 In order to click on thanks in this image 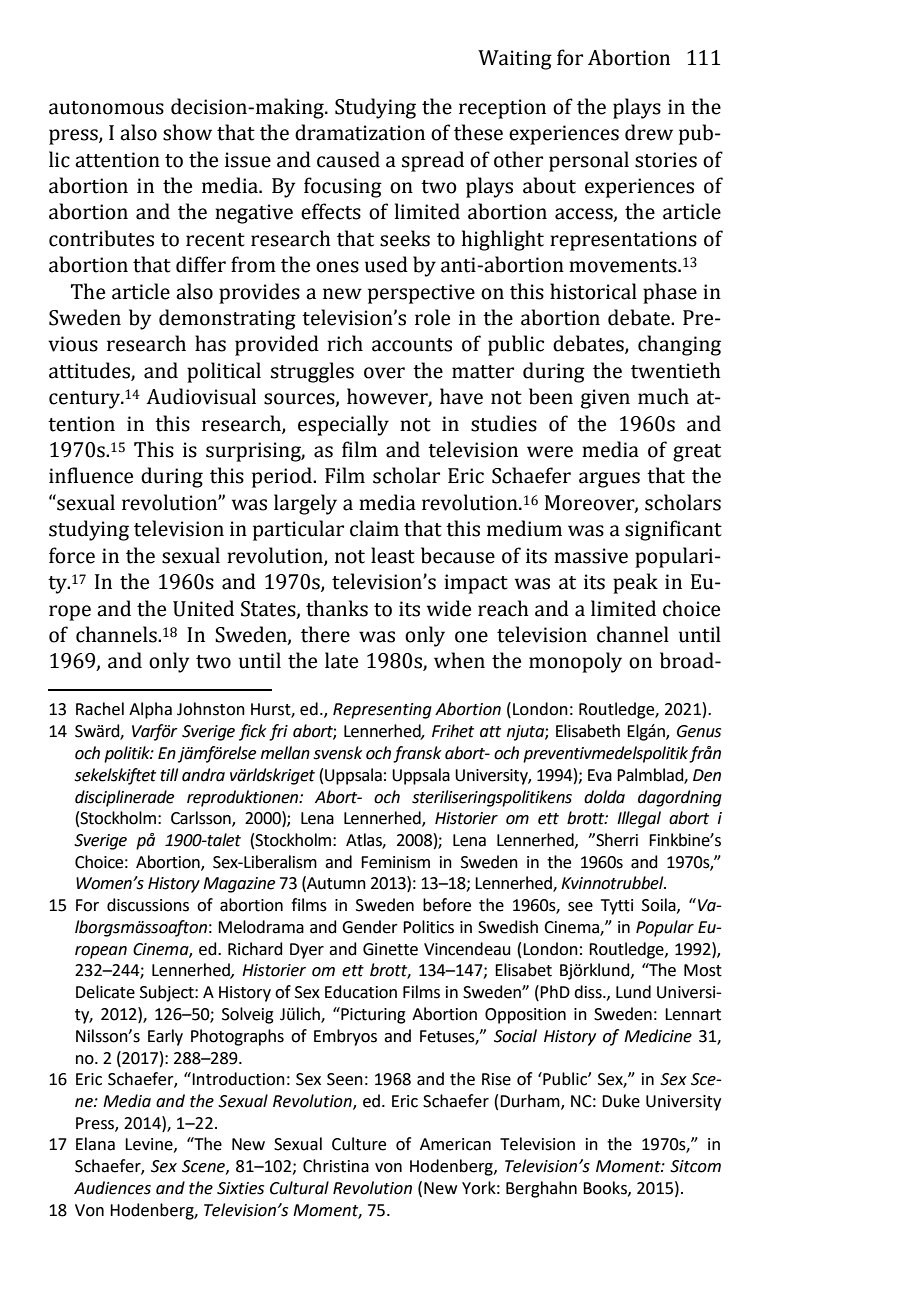, I will do `click(337, 608)`.
